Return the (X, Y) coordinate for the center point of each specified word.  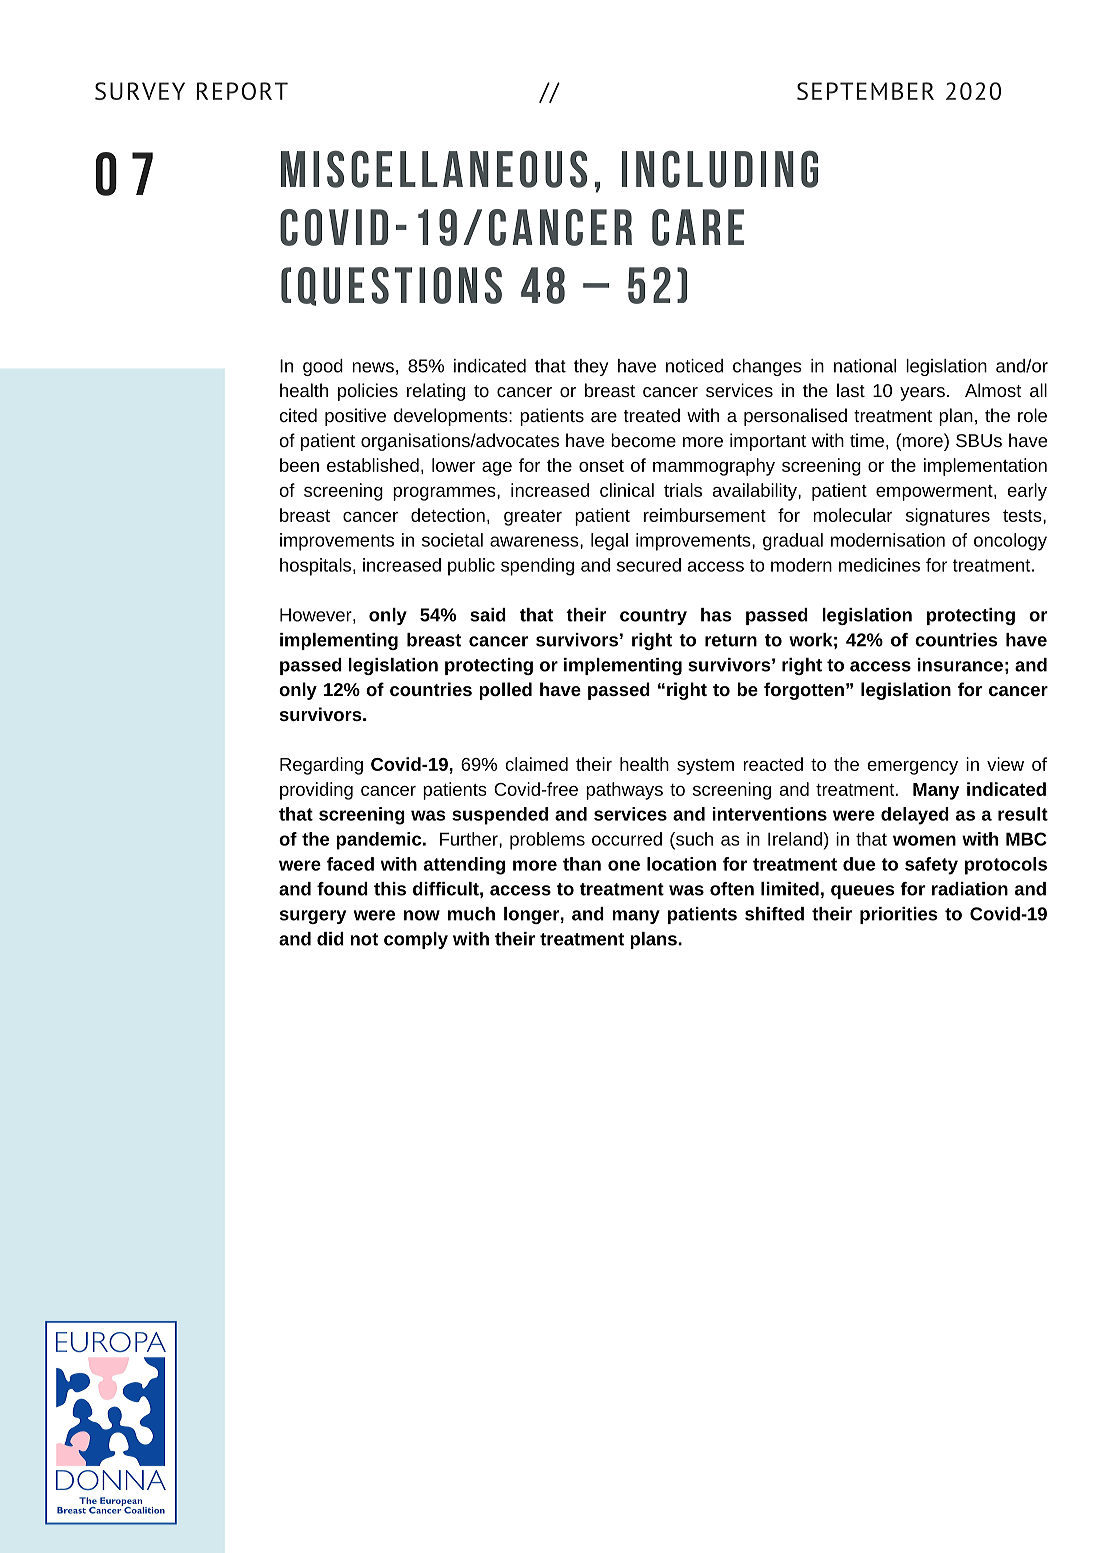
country (653, 617)
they (591, 367)
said (488, 615)
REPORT (242, 91)
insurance (960, 665)
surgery (313, 917)
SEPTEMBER (865, 91)
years (922, 394)
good (323, 367)
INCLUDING (720, 169)
